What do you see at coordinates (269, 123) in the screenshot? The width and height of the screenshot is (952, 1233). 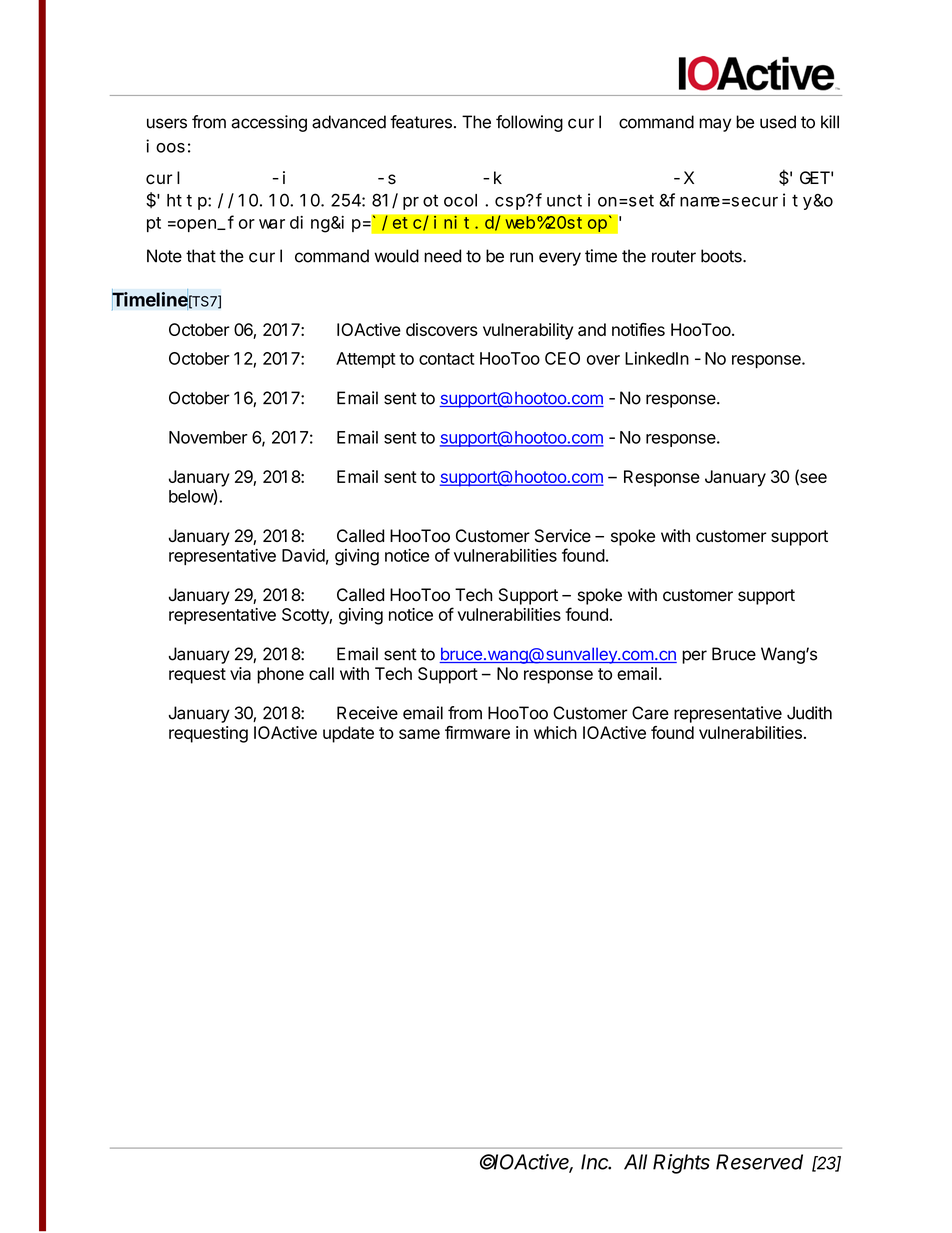 I see `accessing` at bounding box center [269, 123].
